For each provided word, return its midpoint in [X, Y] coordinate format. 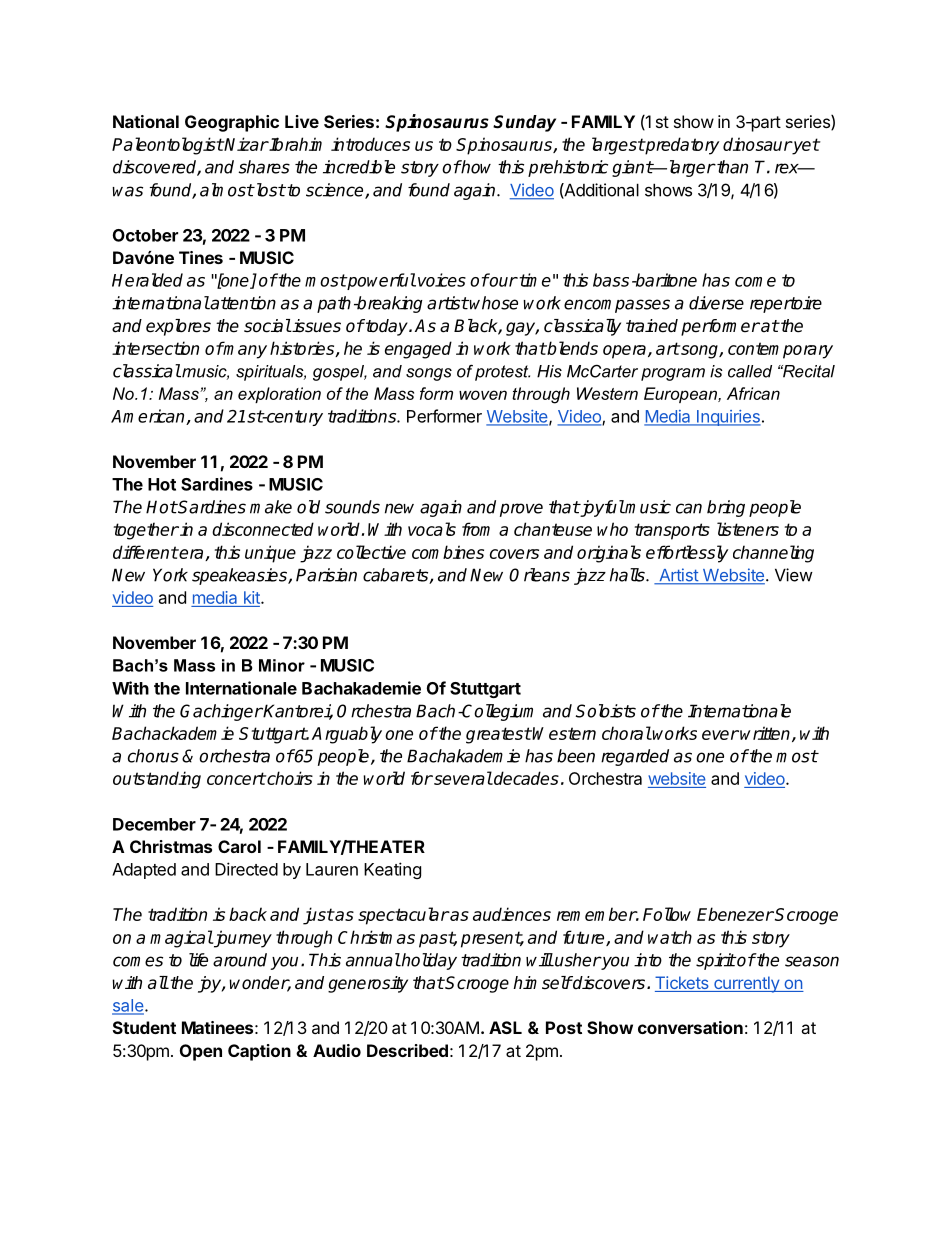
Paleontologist [168, 146]
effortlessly [687, 554]
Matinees [217, 1027]
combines [448, 552]
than [731, 167]
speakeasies [240, 576]
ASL [505, 1027]
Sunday [524, 123]
